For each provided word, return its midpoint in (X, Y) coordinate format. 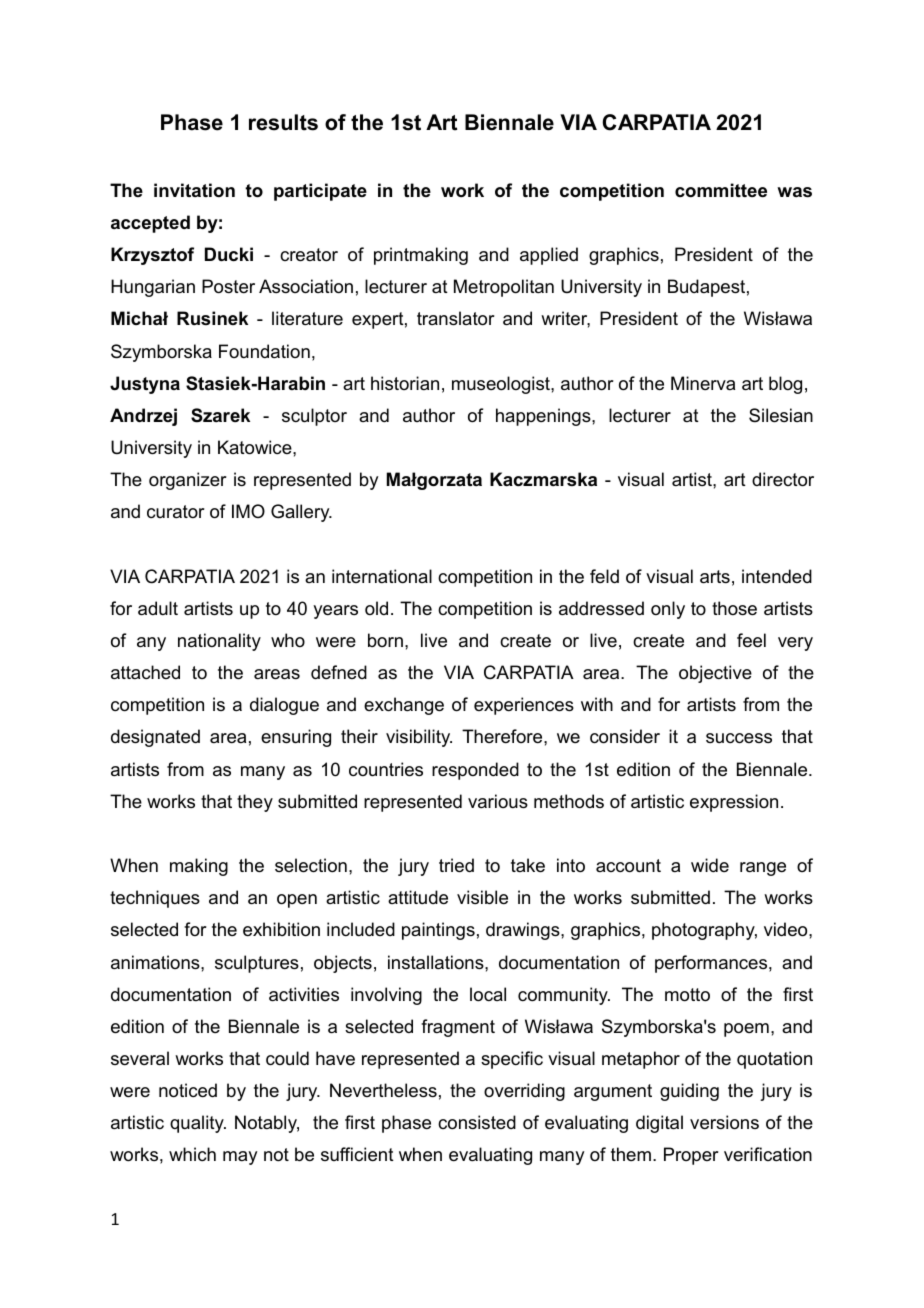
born (385, 640)
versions (724, 1122)
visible (482, 897)
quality (198, 1124)
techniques (155, 899)
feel (751, 640)
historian (405, 383)
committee (721, 190)
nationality (219, 642)
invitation (194, 190)
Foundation (264, 351)
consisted (477, 1122)
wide (710, 865)
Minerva (703, 383)
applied (549, 256)
